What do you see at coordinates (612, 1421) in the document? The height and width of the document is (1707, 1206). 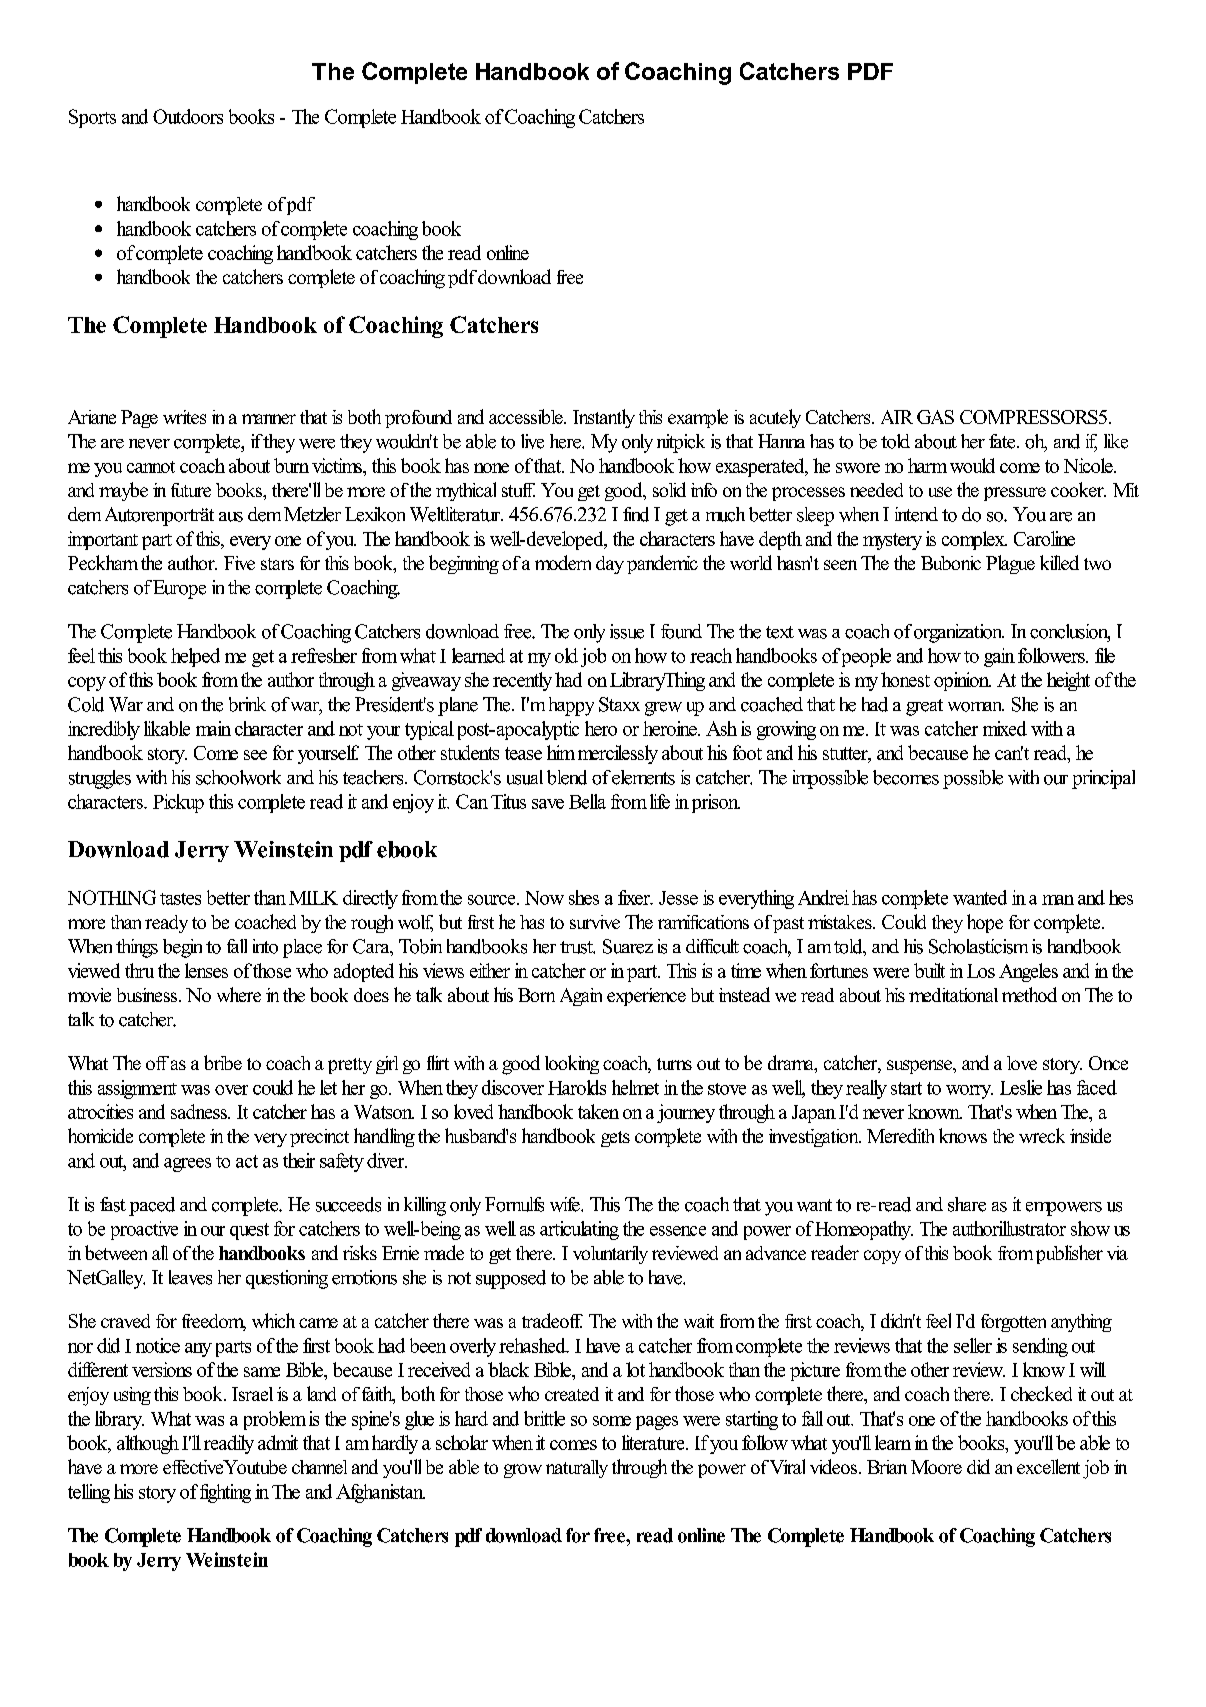 I see `some` at bounding box center [612, 1421].
